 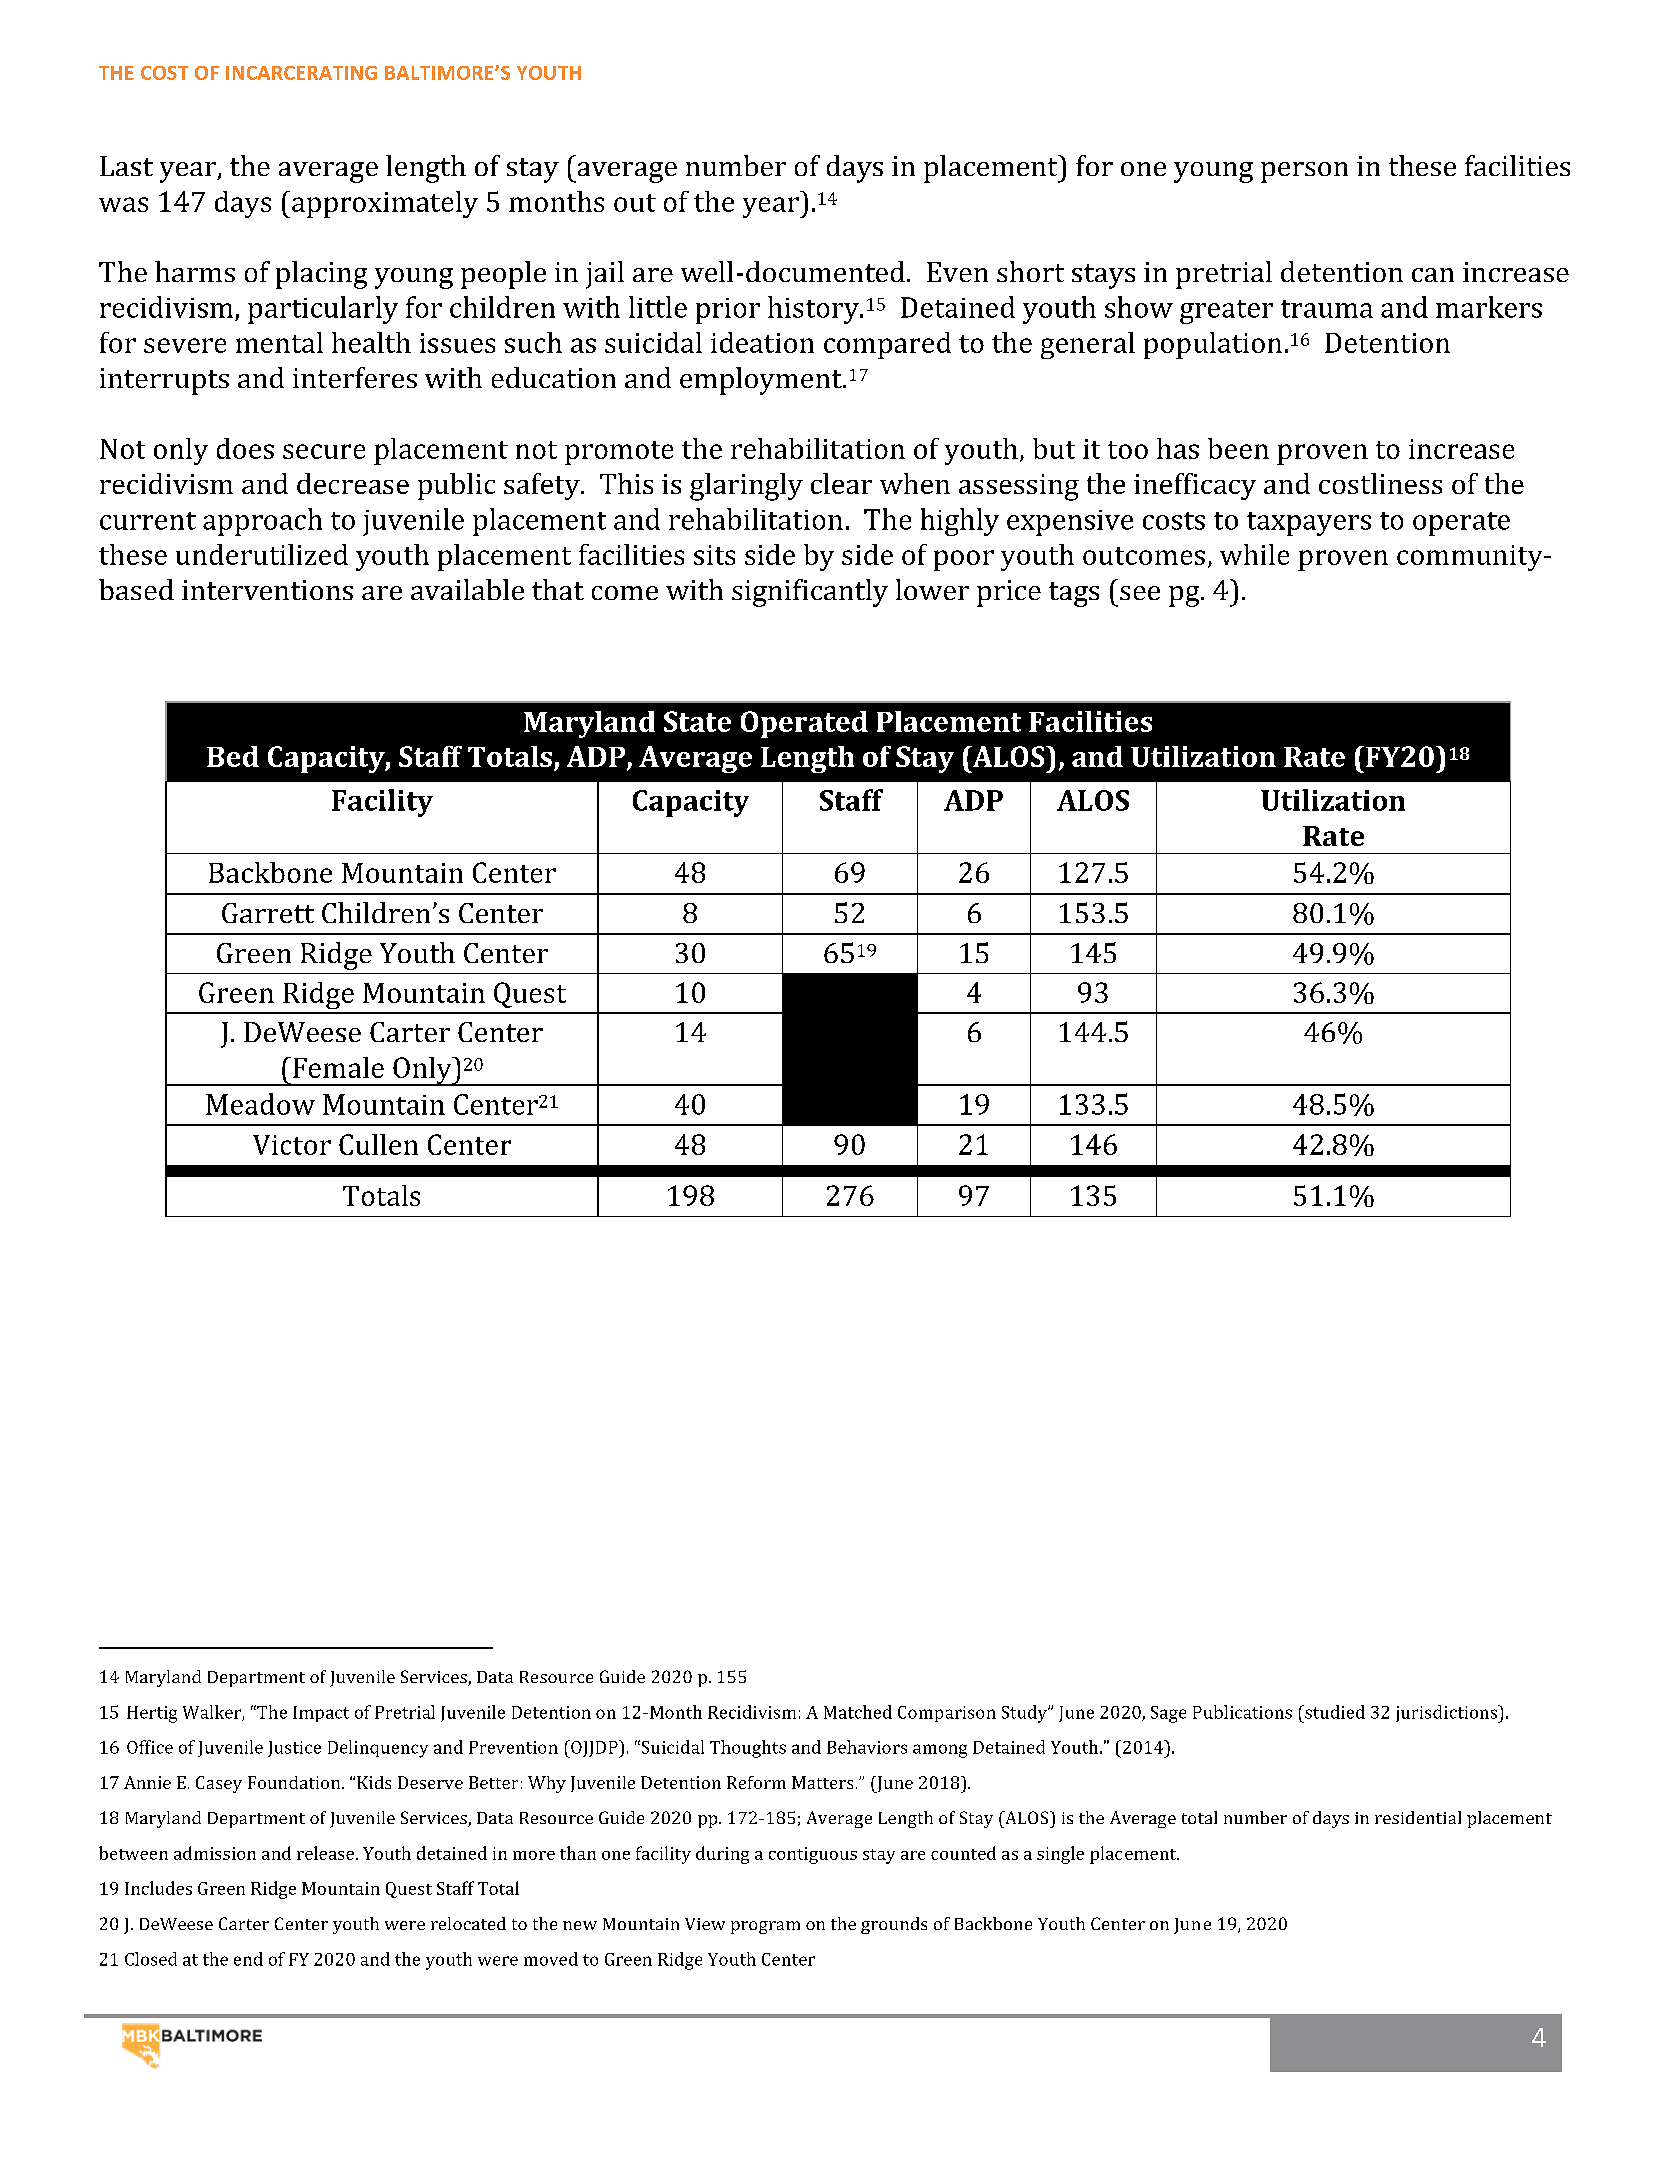 I want to click on studied, so click(x=1334, y=1712).
